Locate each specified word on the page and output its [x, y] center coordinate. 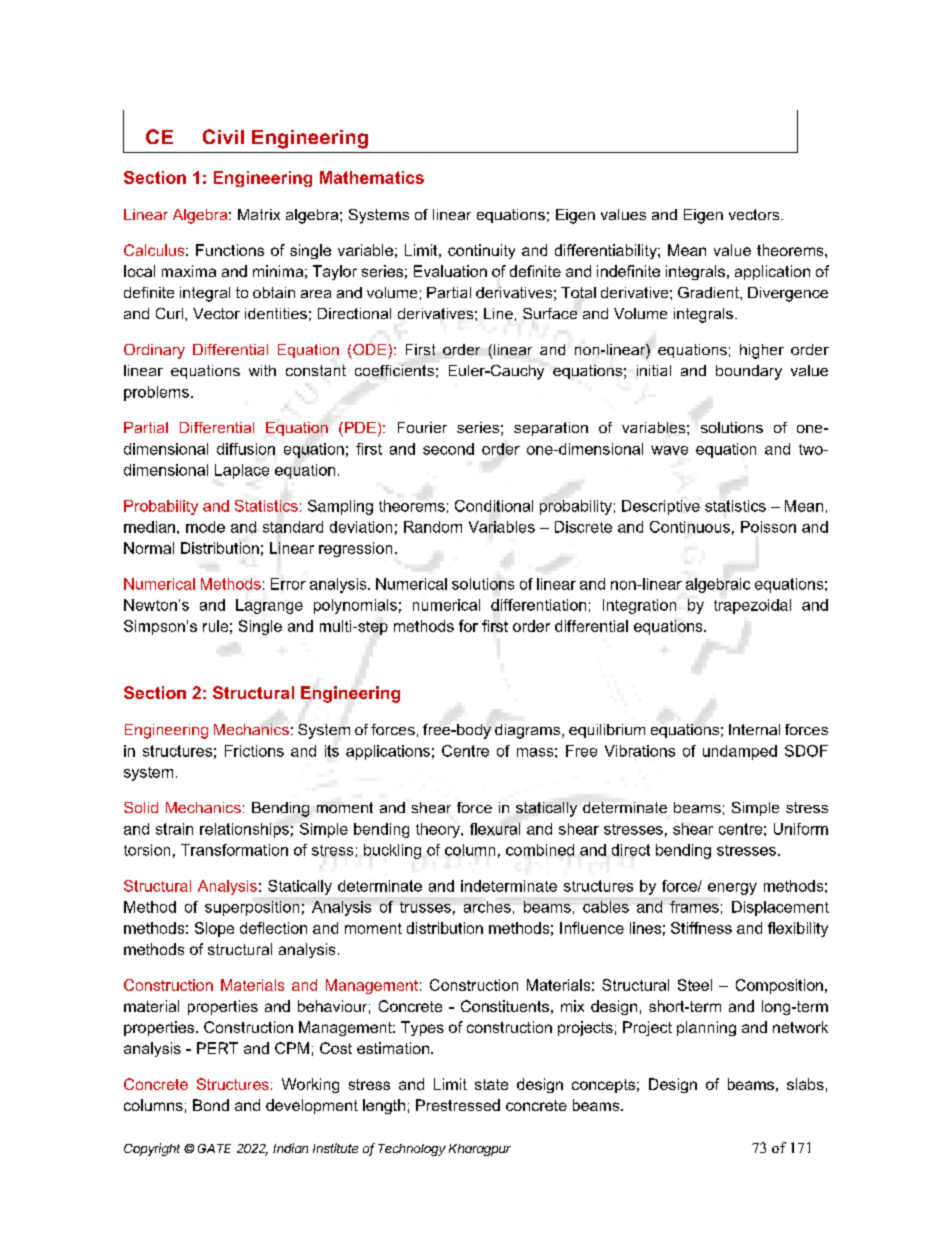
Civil [223, 136]
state [491, 1084]
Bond [211, 1105]
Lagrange [269, 606]
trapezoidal [752, 606]
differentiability [607, 251]
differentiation [538, 605]
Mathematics [372, 177]
